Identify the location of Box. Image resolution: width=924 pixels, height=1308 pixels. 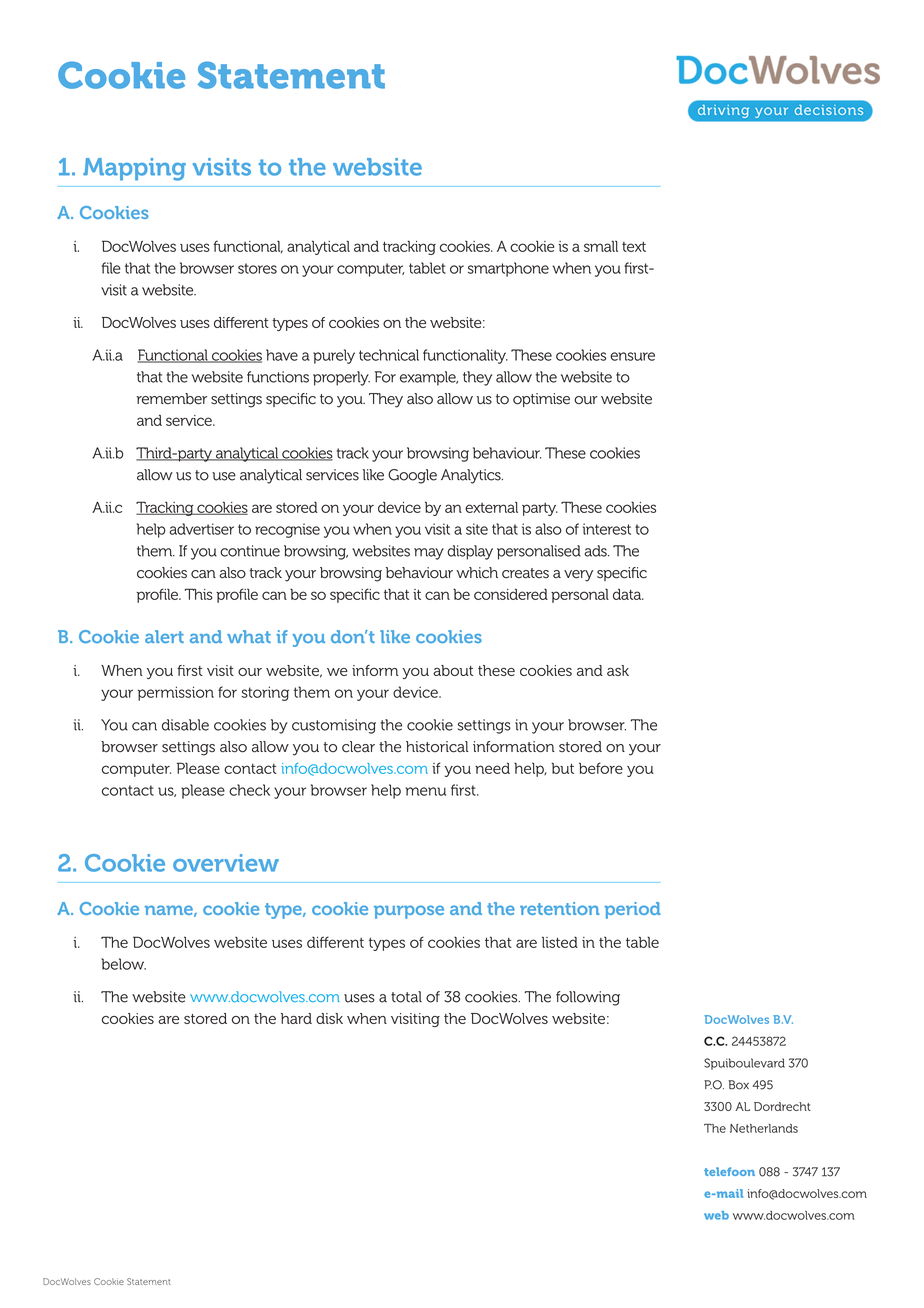
(738, 1085).
